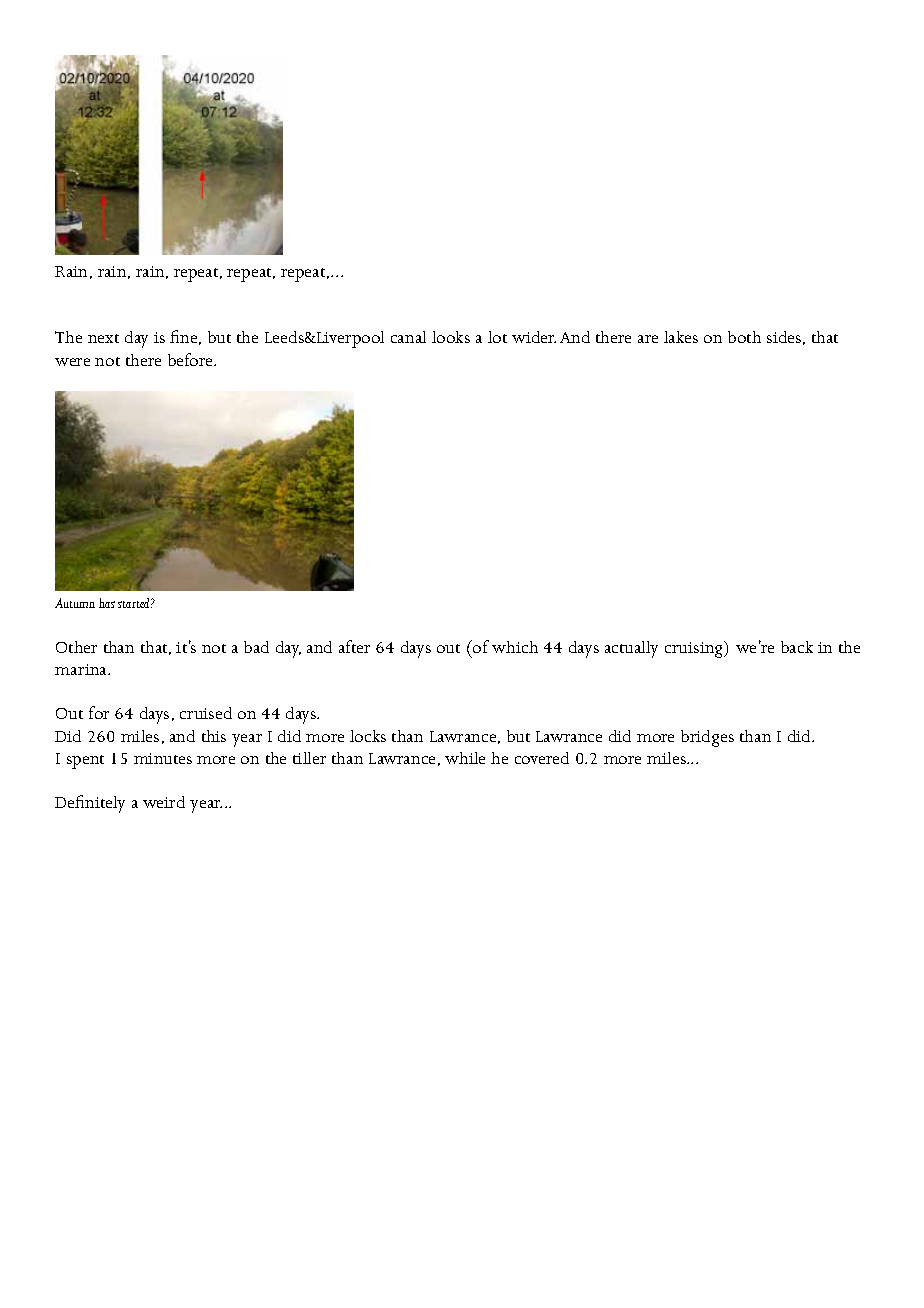  What do you see at coordinates (707, 738) in the screenshot?
I see `bridges` at bounding box center [707, 738].
